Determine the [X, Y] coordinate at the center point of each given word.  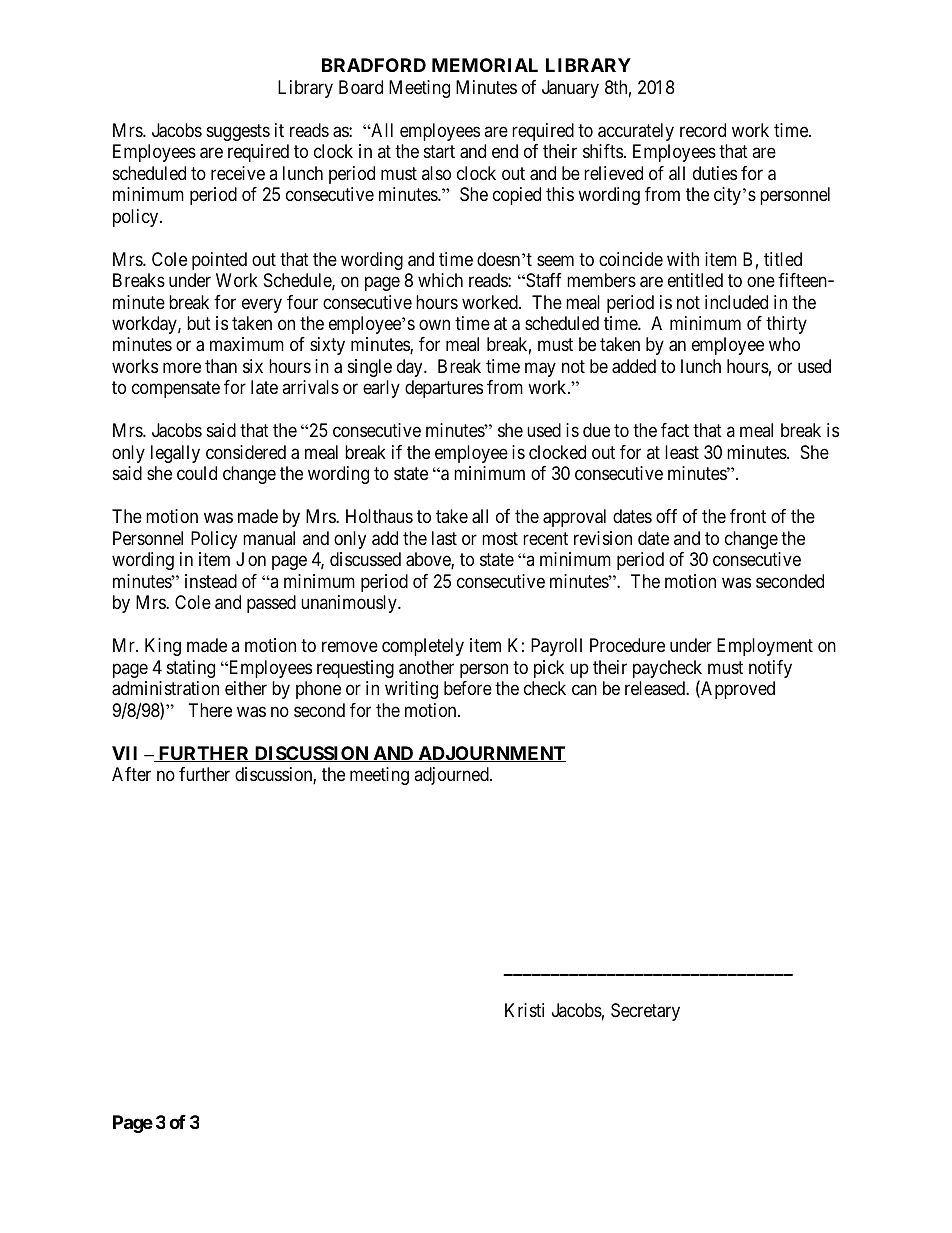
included [736, 302]
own [434, 324]
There [210, 710]
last [444, 538]
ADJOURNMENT [491, 754]
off [666, 516]
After [131, 774]
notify [770, 669]
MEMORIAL [485, 65]
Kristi [524, 1010]
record [703, 130]
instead [211, 581]
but [199, 323]
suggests [238, 132]
